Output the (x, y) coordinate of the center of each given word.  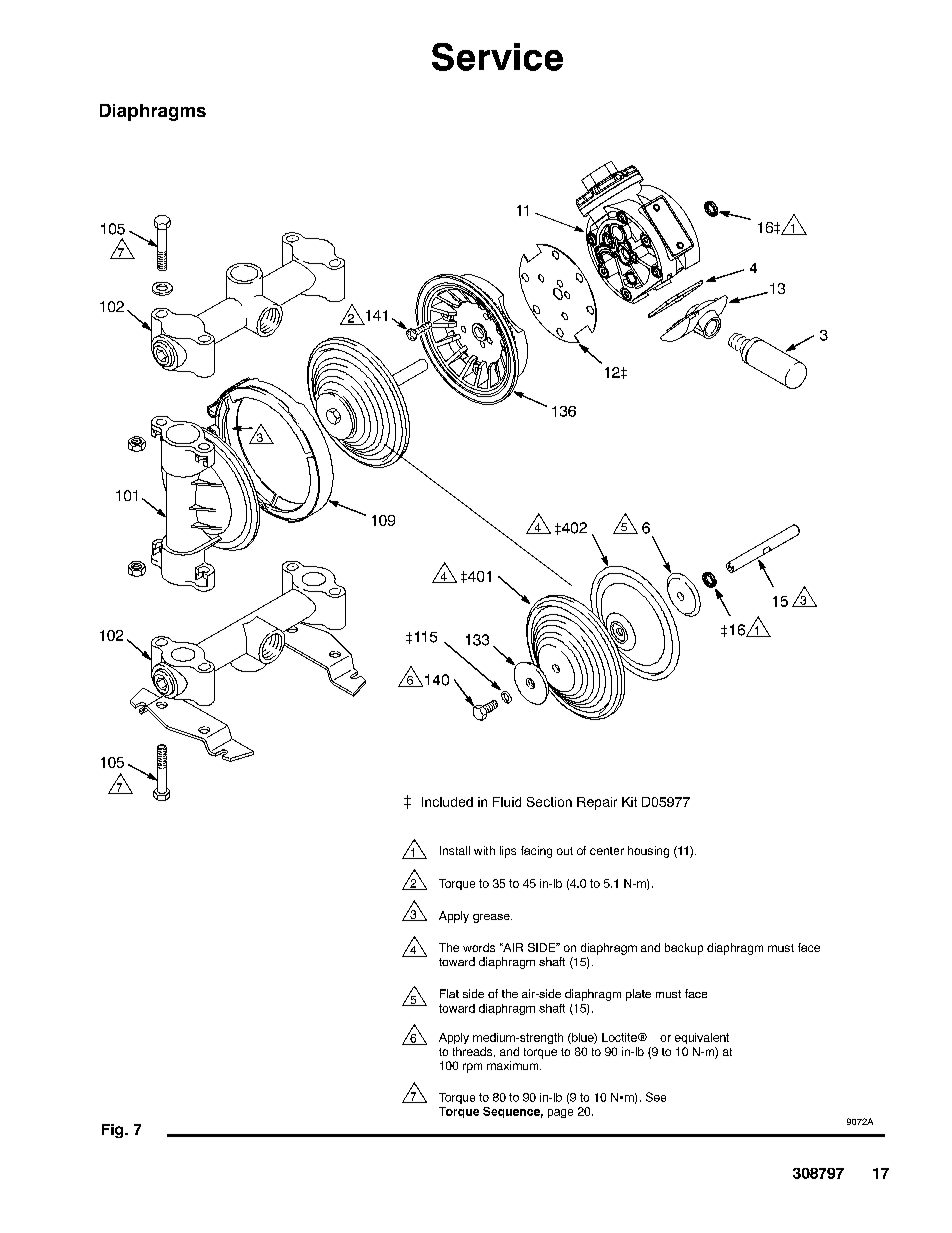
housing (648, 852)
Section (549, 802)
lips (508, 852)
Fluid (507, 802)
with (484, 850)
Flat (449, 993)
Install (455, 850)
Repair (597, 803)
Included (447, 802)
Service (497, 57)
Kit (629, 802)
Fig (114, 1131)
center (607, 851)
